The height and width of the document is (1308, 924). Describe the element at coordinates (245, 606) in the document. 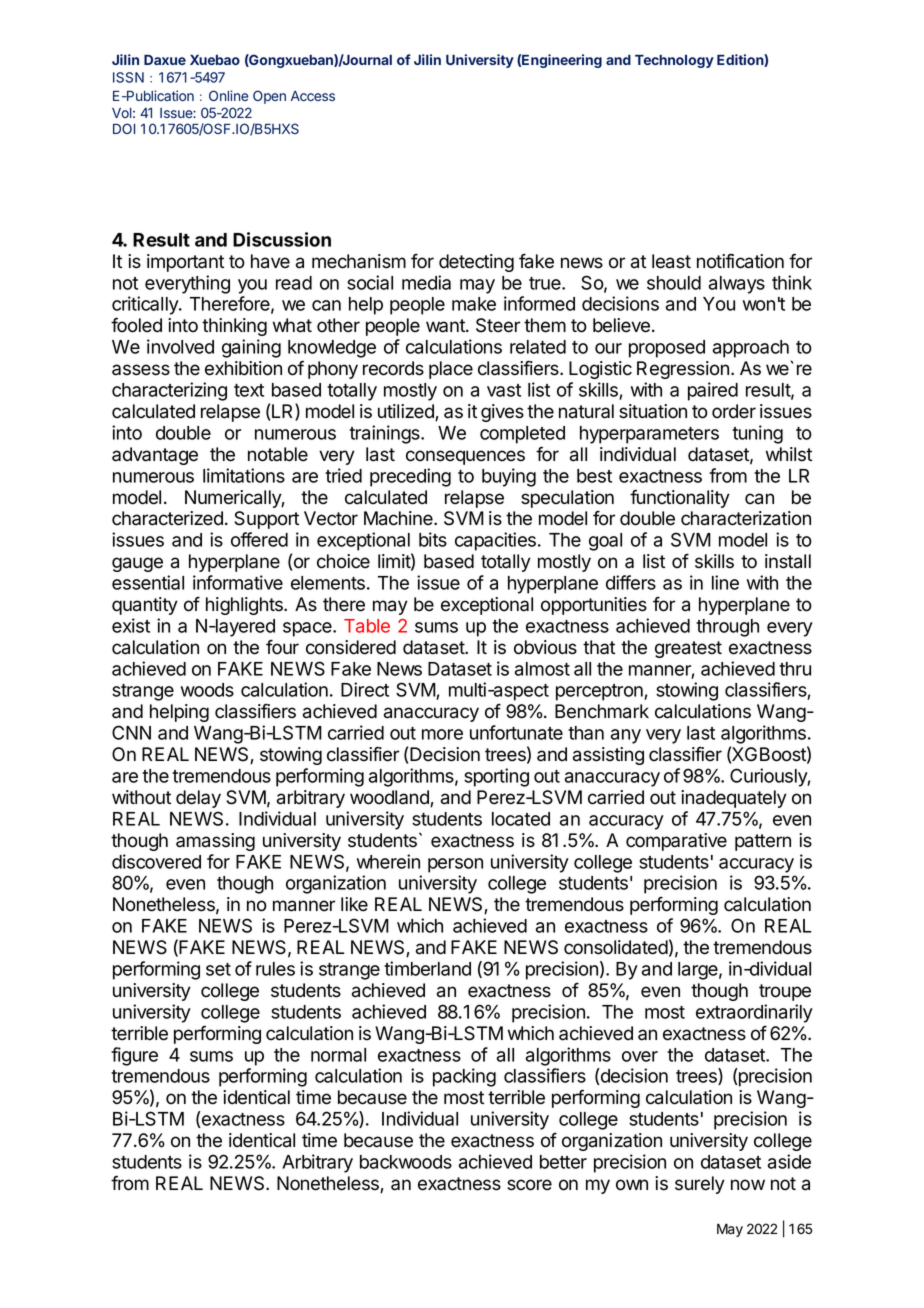

I see `highlights` at that location.
